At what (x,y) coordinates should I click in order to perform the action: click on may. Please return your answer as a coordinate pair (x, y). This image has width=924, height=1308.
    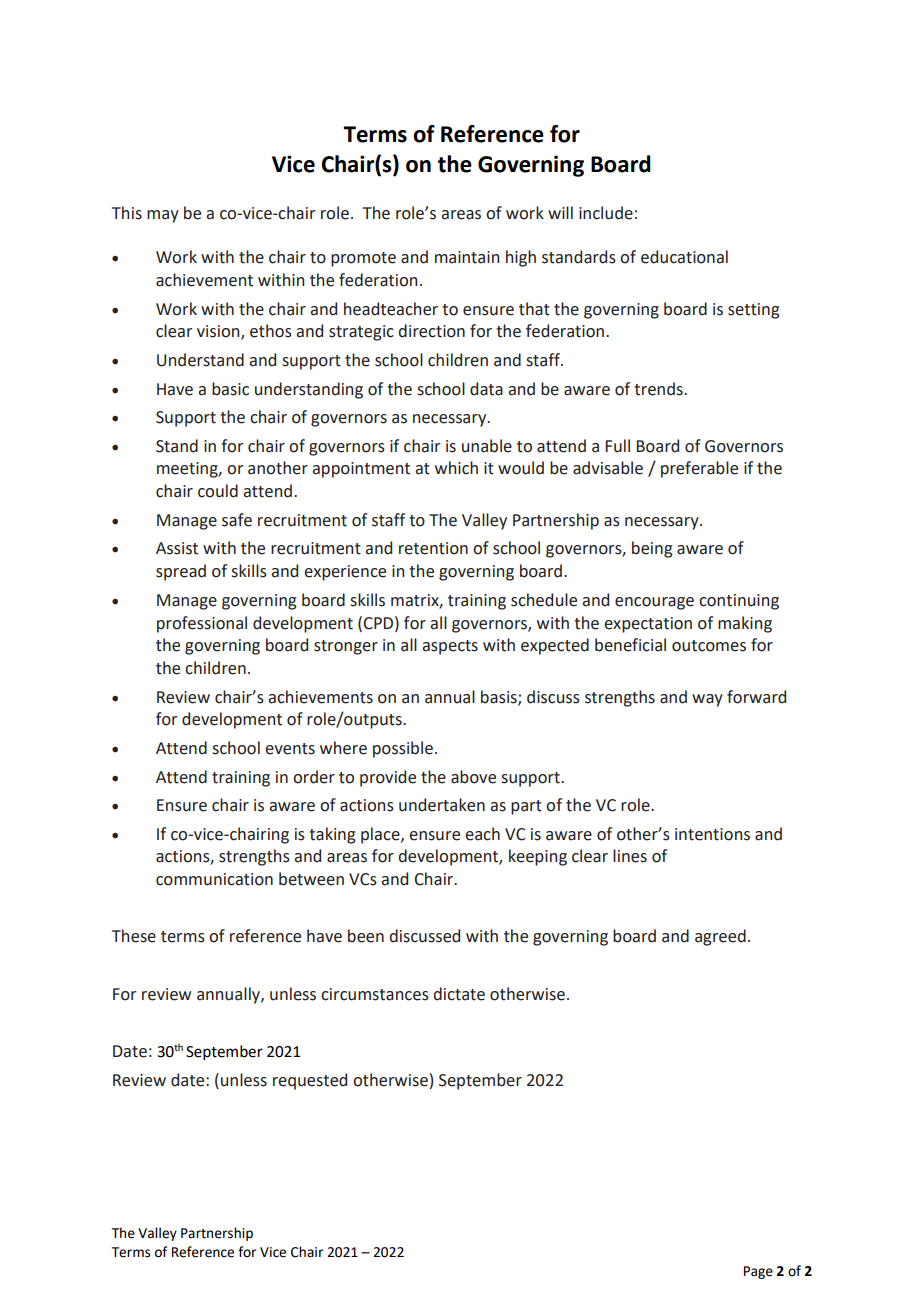
    Looking at the image, I should click on (163, 216).
